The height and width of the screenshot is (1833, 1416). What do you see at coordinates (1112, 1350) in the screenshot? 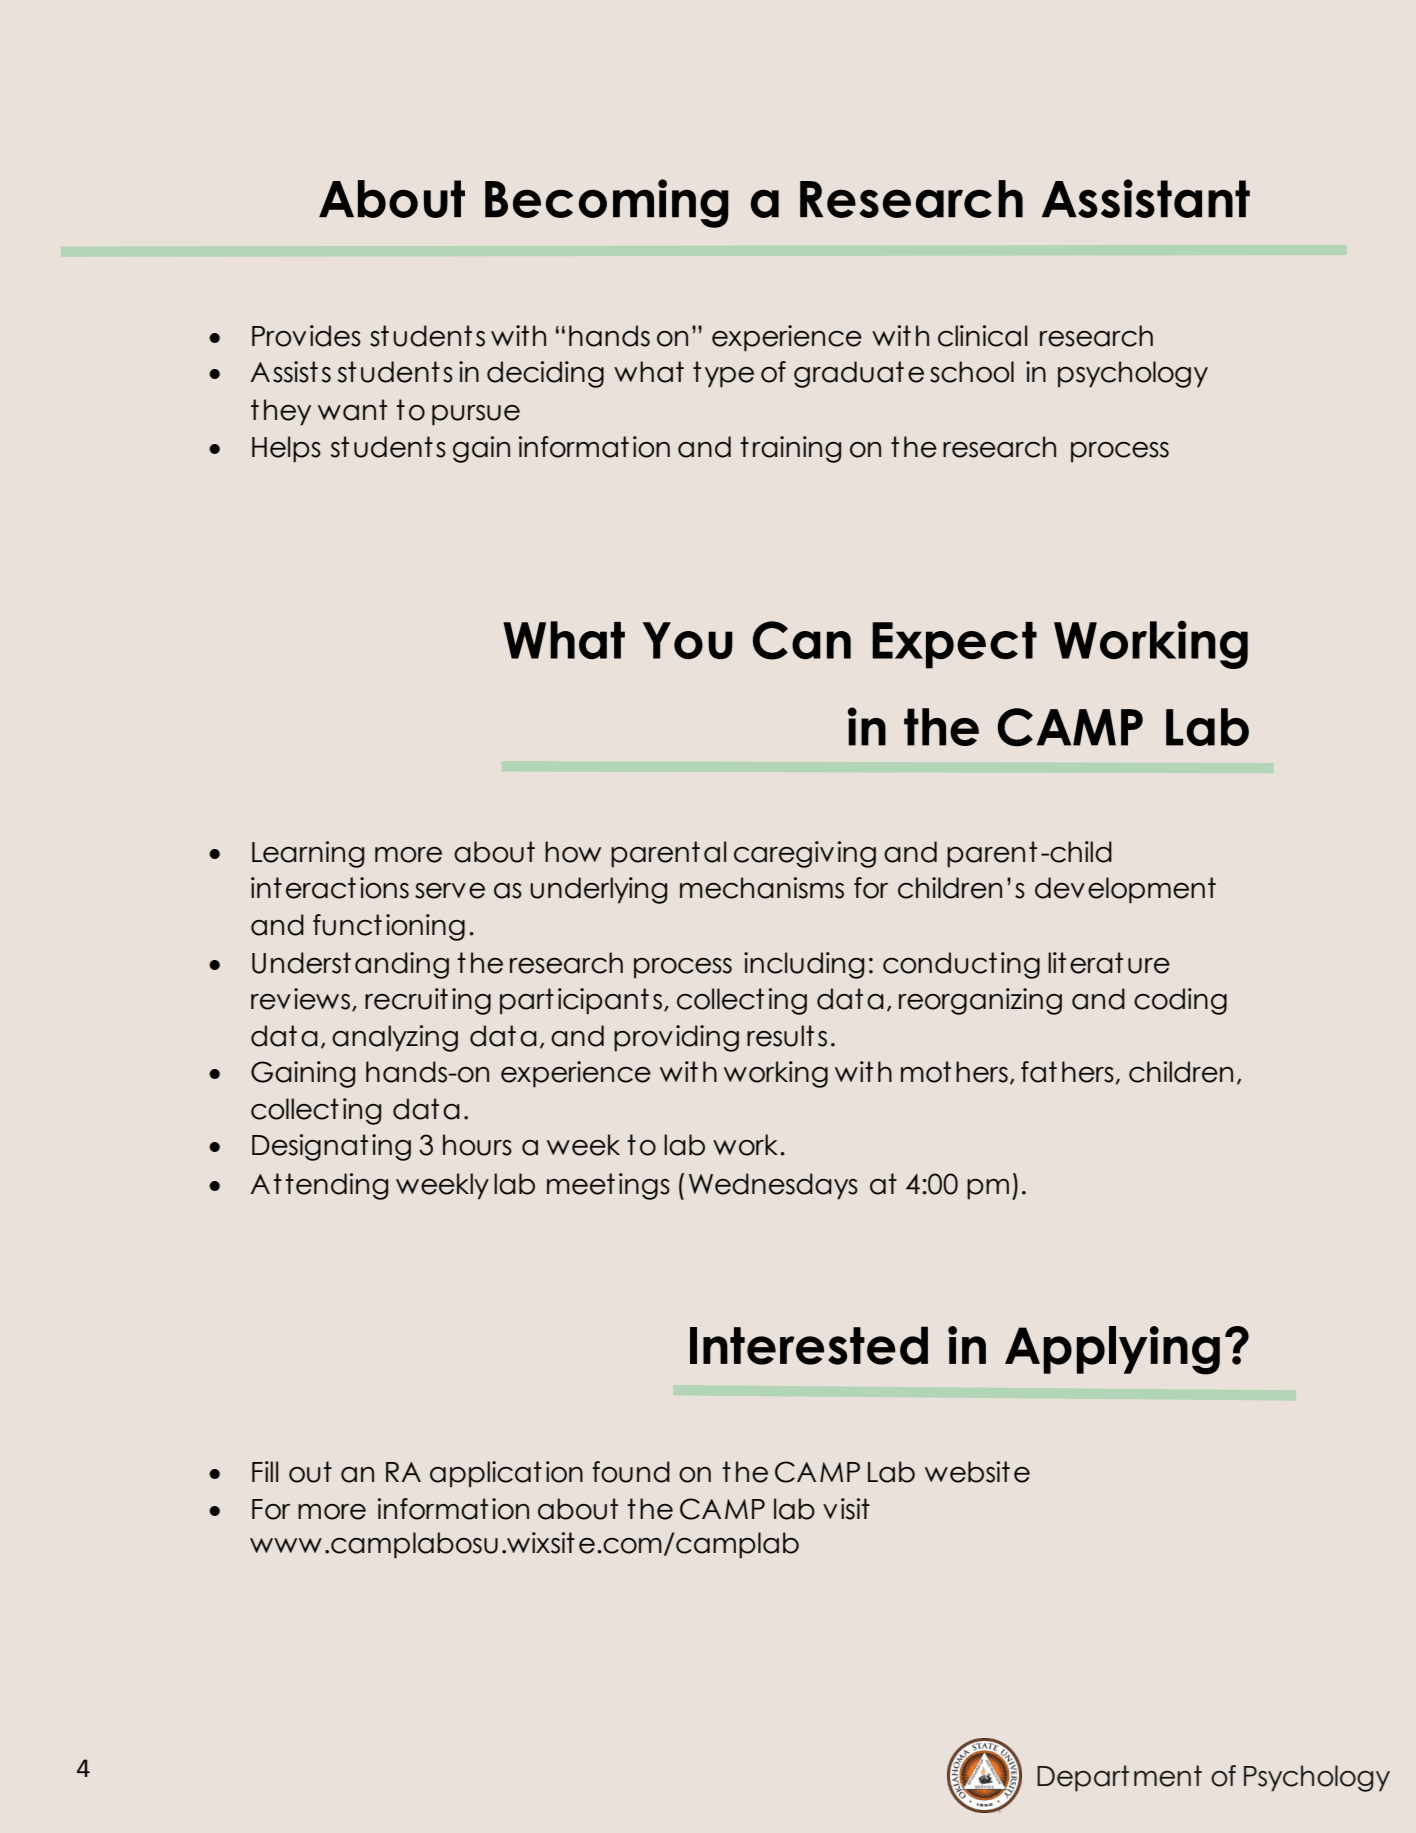
I see `Applying` at bounding box center [1112, 1350].
